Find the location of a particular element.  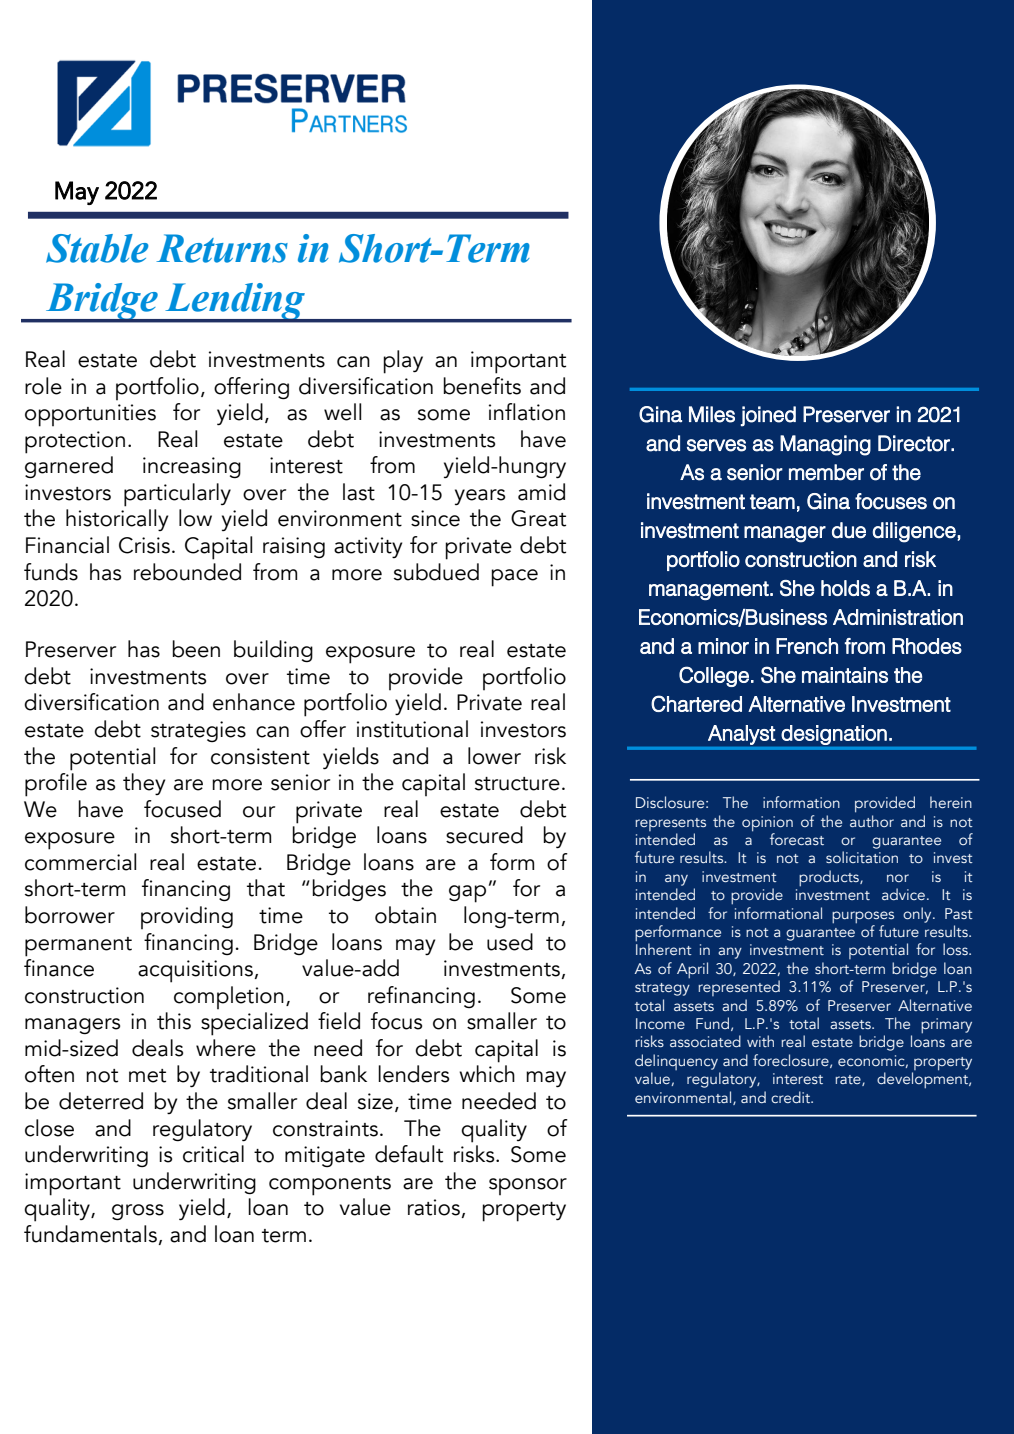

purposes is located at coordinates (863, 917).
